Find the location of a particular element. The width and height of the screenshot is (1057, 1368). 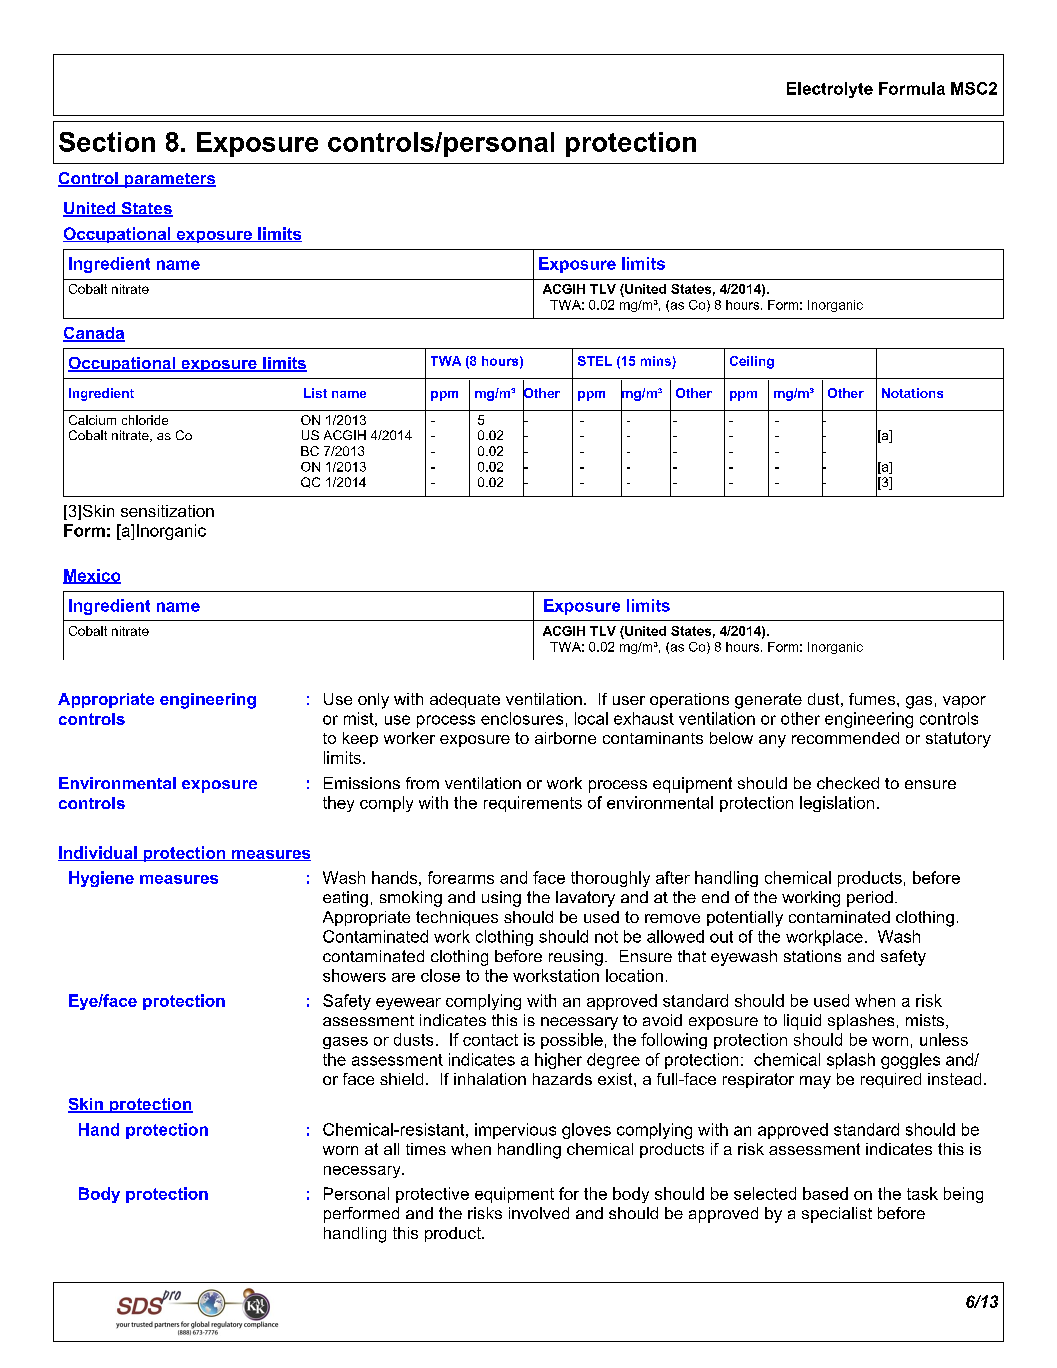

parameters is located at coordinates (169, 180).
